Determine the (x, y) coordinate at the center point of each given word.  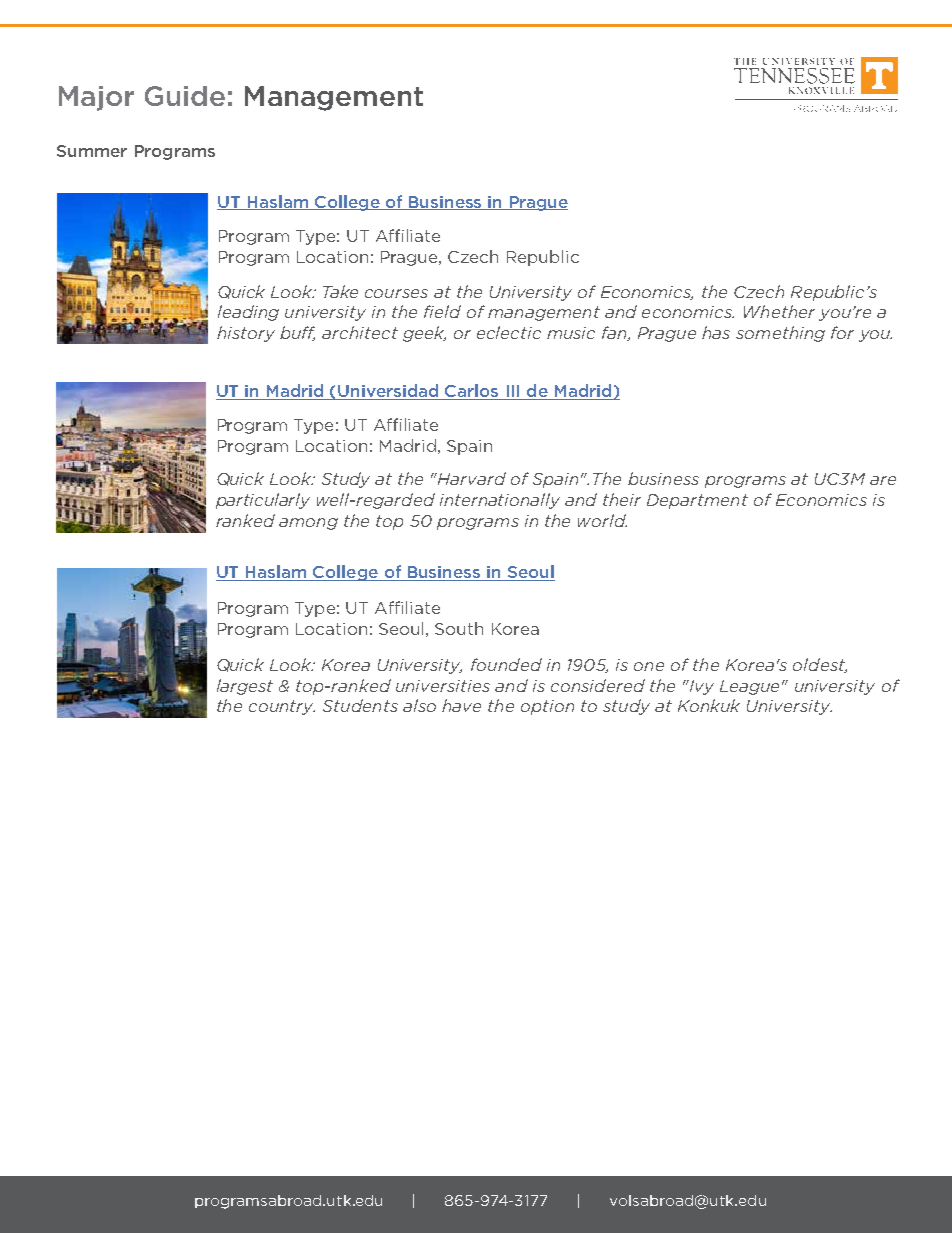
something (780, 334)
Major (96, 98)
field (442, 311)
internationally (500, 501)
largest (245, 687)
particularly (263, 501)
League (751, 687)
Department (697, 501)
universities (443, 686)
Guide (185, 96)
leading (248, 313)
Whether (779, 311)
